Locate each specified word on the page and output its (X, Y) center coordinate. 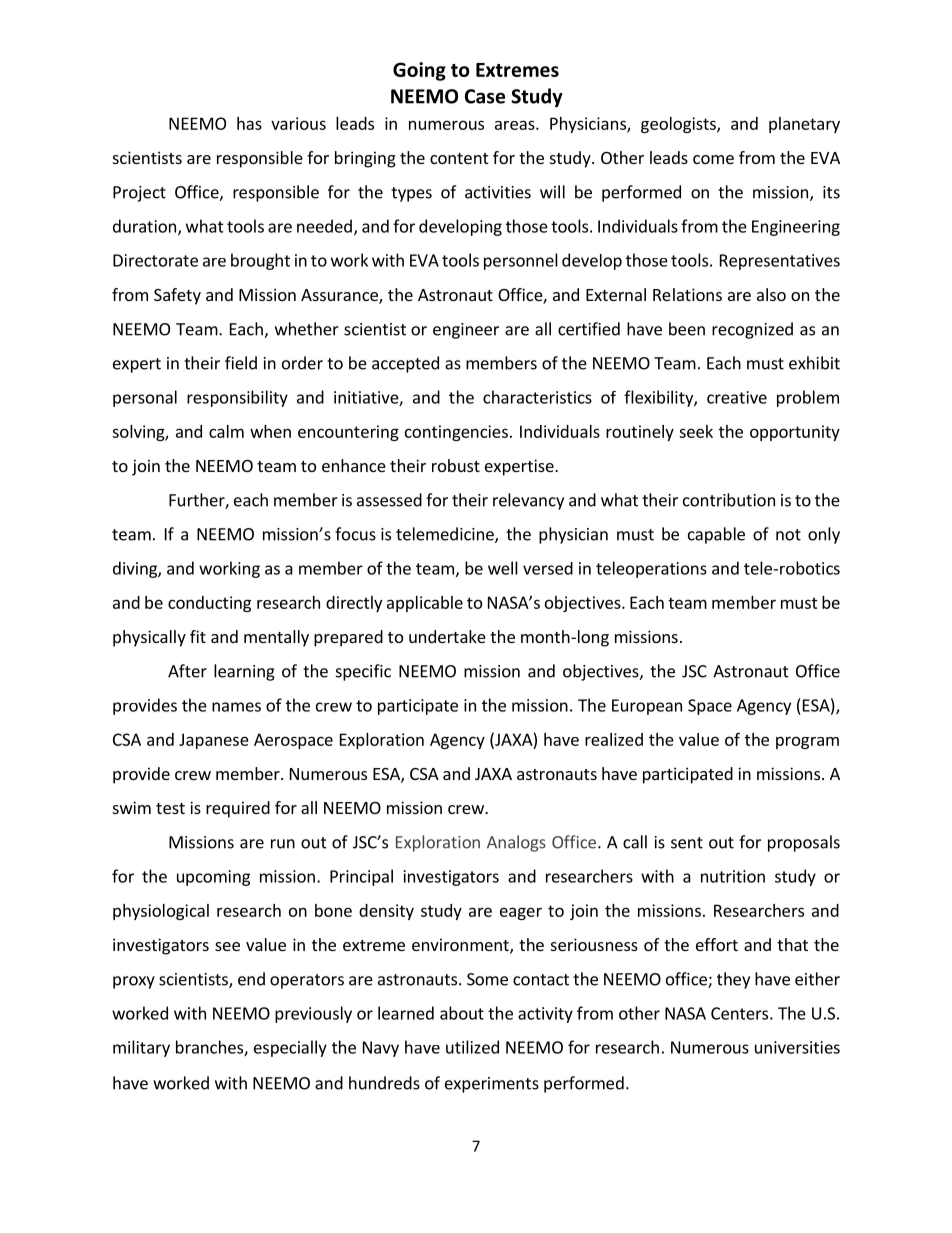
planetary (804, 125)
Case (485, 96)
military (141, 1048)
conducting (209, 604)
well (503, 568)
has (249, 123)
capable (716, 535)
